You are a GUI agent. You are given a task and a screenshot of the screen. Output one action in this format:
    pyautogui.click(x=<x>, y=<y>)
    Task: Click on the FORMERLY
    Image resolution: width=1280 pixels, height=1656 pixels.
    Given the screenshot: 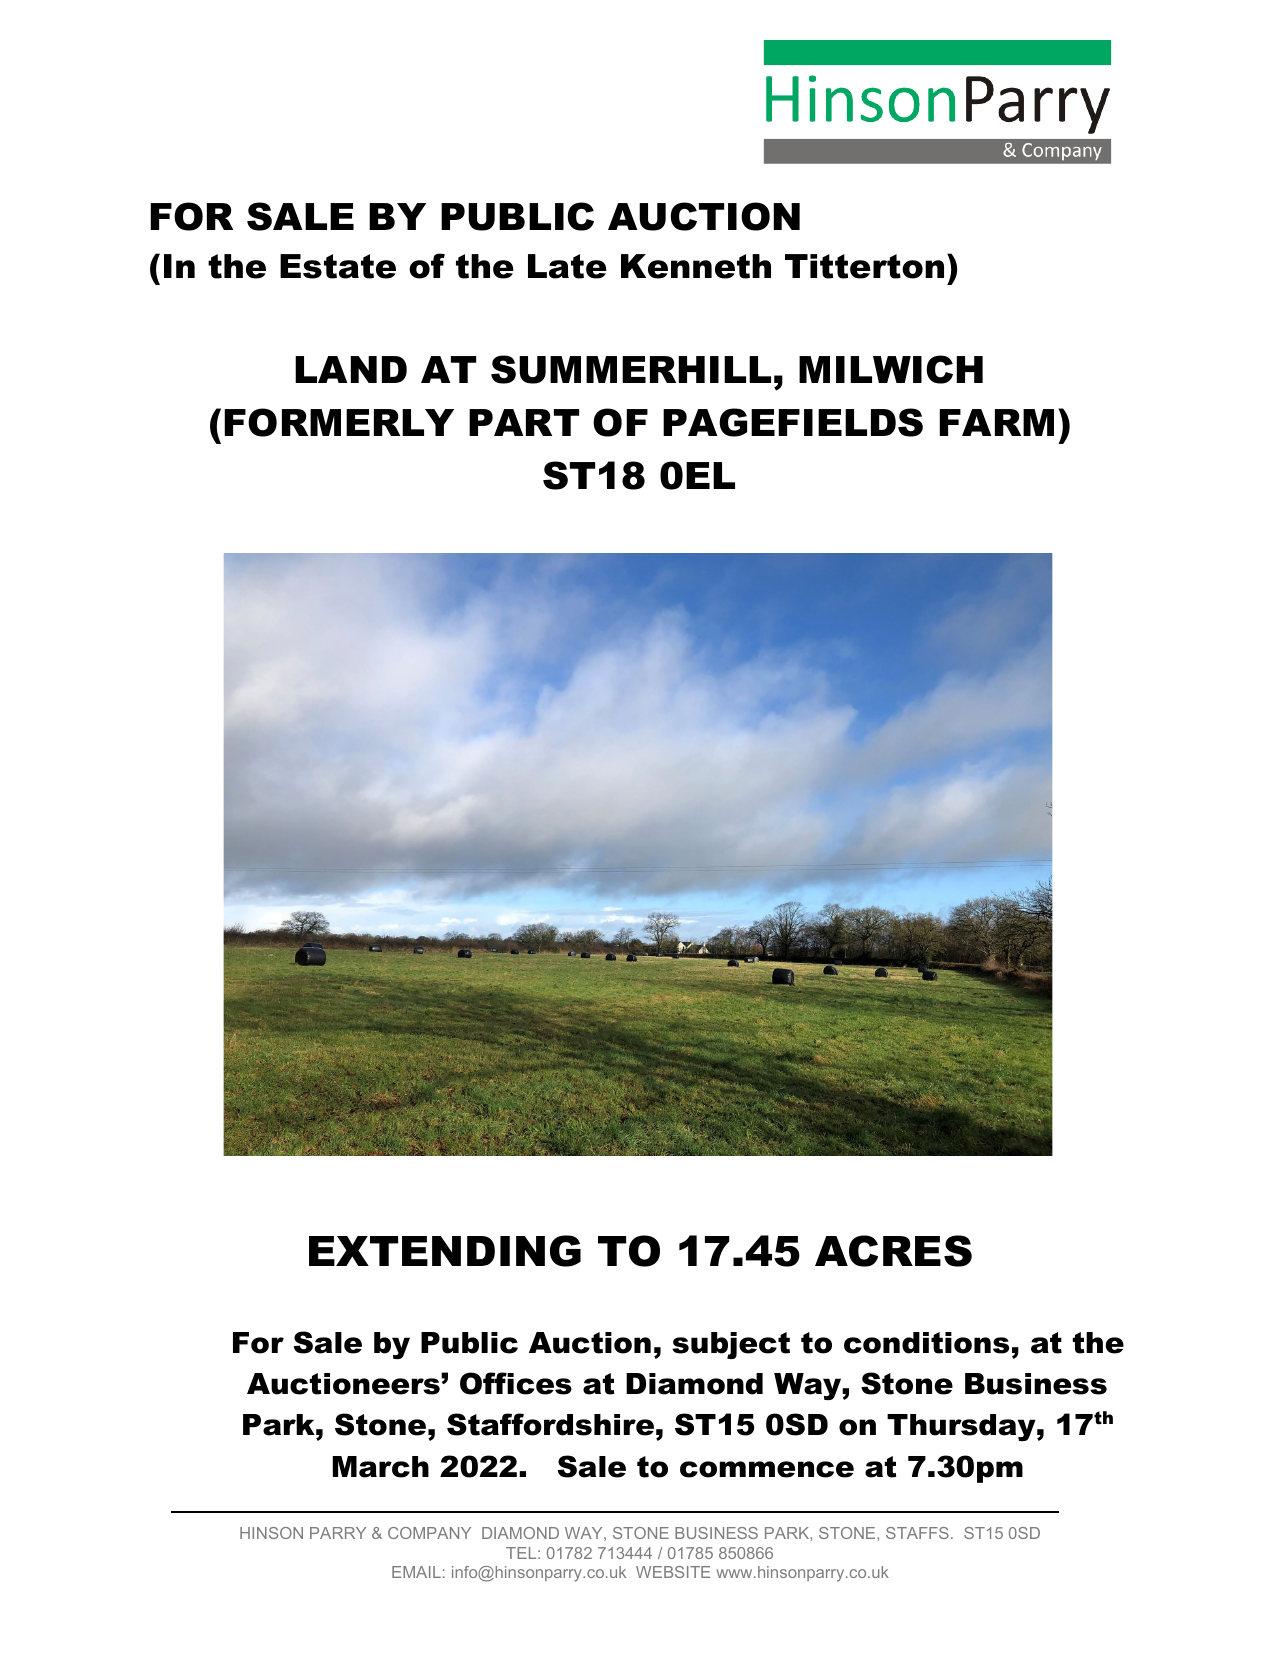 What is the action you would take?
    pyautogui.click(x=339, y=422)
